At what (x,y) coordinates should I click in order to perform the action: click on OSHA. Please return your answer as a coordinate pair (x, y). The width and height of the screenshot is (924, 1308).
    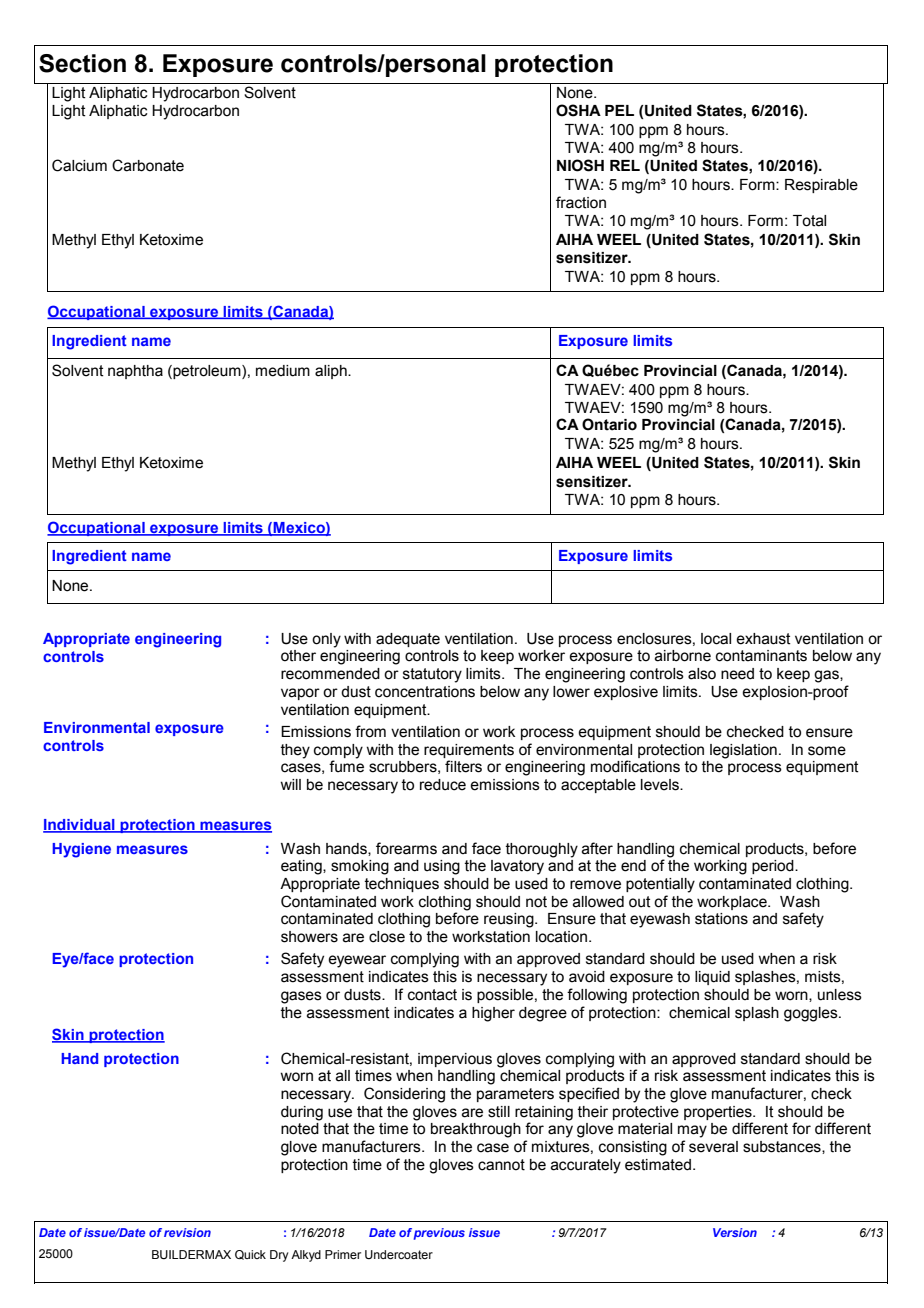
    Looking at the image, I should click on (578, 110).
